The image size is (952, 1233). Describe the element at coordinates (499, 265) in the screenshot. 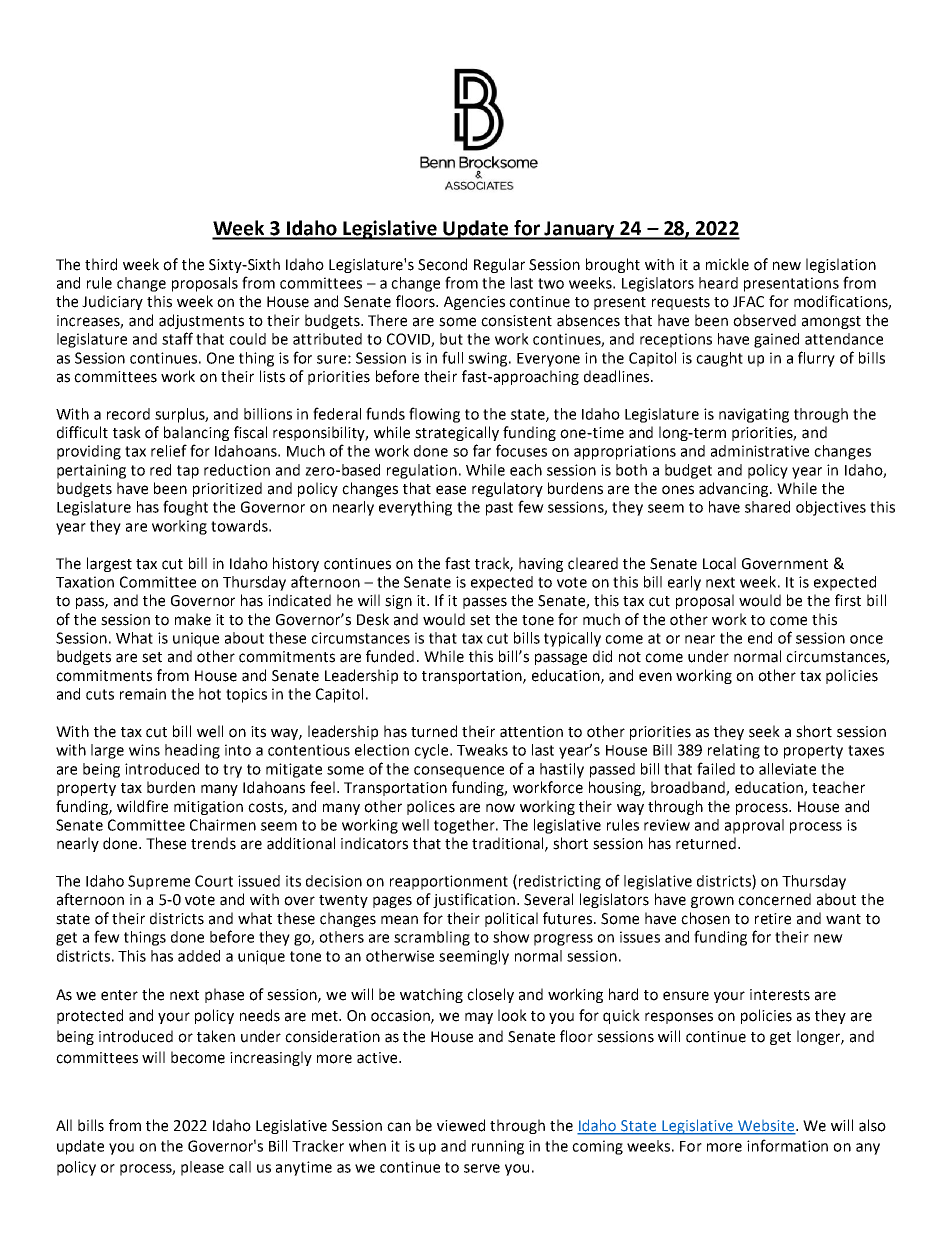

I see `Regular` at that location.
